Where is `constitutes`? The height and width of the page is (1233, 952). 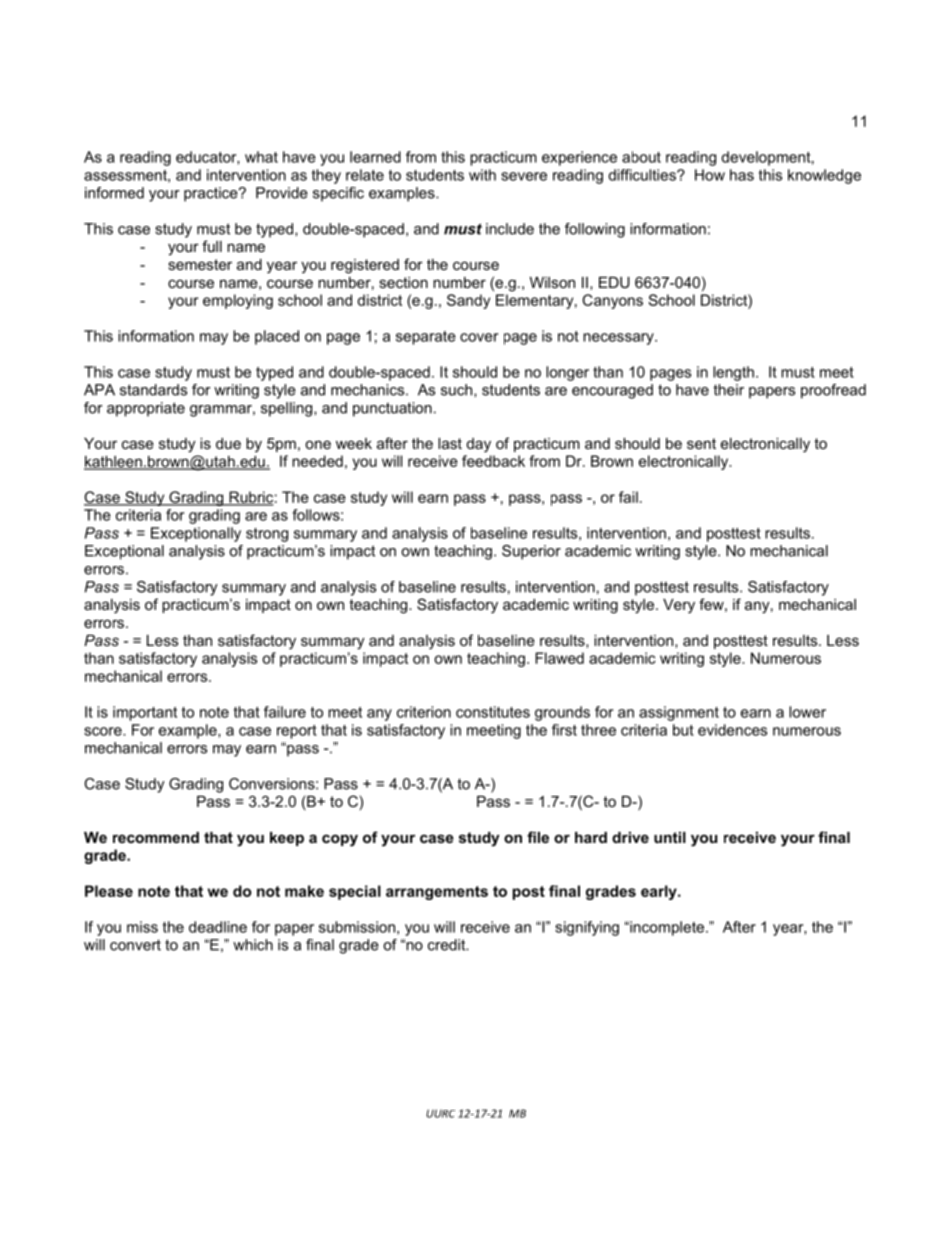 constitutes is located at coordinates (493, 712).
